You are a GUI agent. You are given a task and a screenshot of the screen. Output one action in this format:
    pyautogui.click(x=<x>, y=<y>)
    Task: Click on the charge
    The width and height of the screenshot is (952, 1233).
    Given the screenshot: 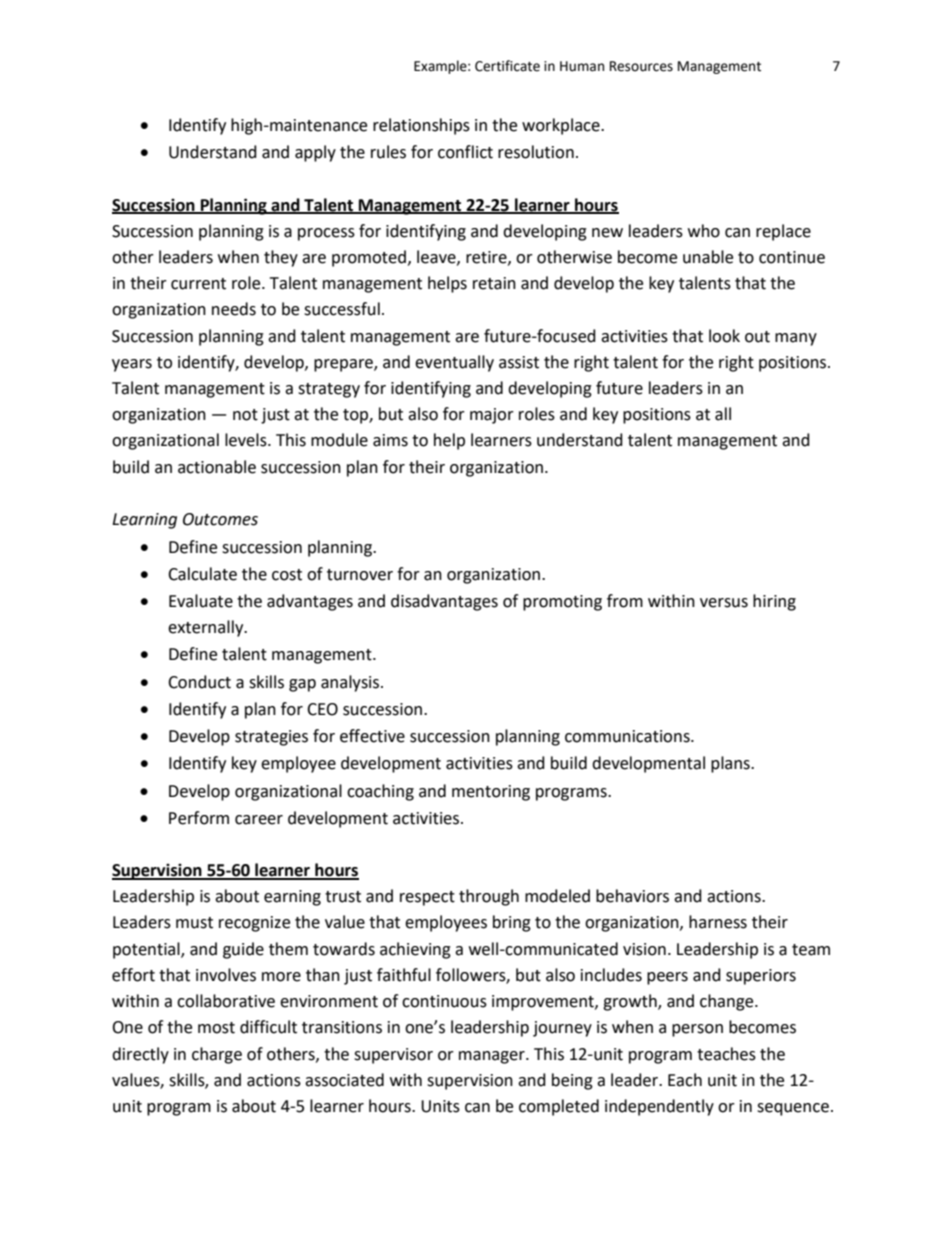 What is the action you would take?
    pyautogui.click(x=217, y=1055)
